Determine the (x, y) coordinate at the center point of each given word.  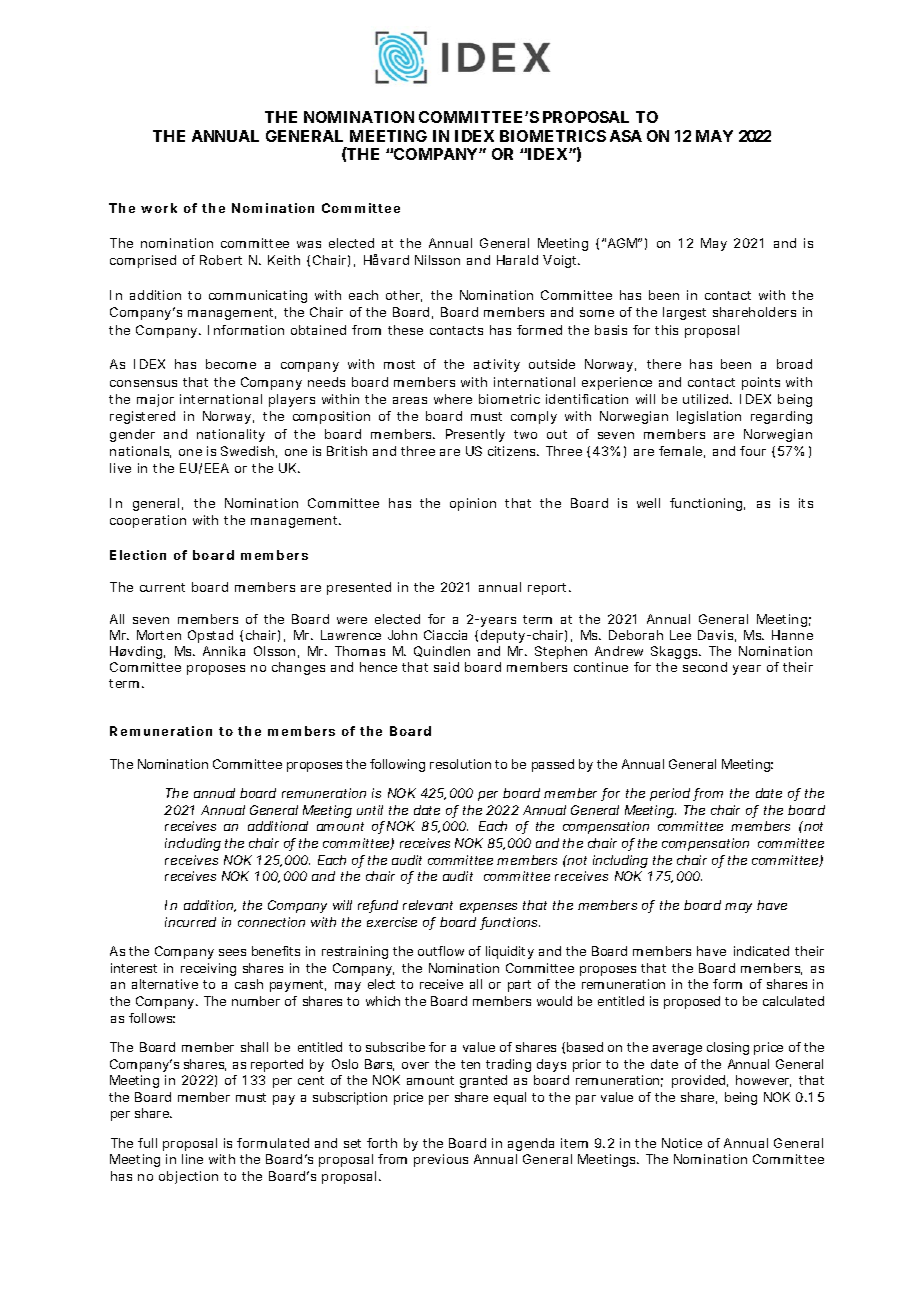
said (446, 667)
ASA (626, 136)
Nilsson (437, 260)
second (705, 667)
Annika (224, 651)
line (192, 1159)
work (159, 208)
